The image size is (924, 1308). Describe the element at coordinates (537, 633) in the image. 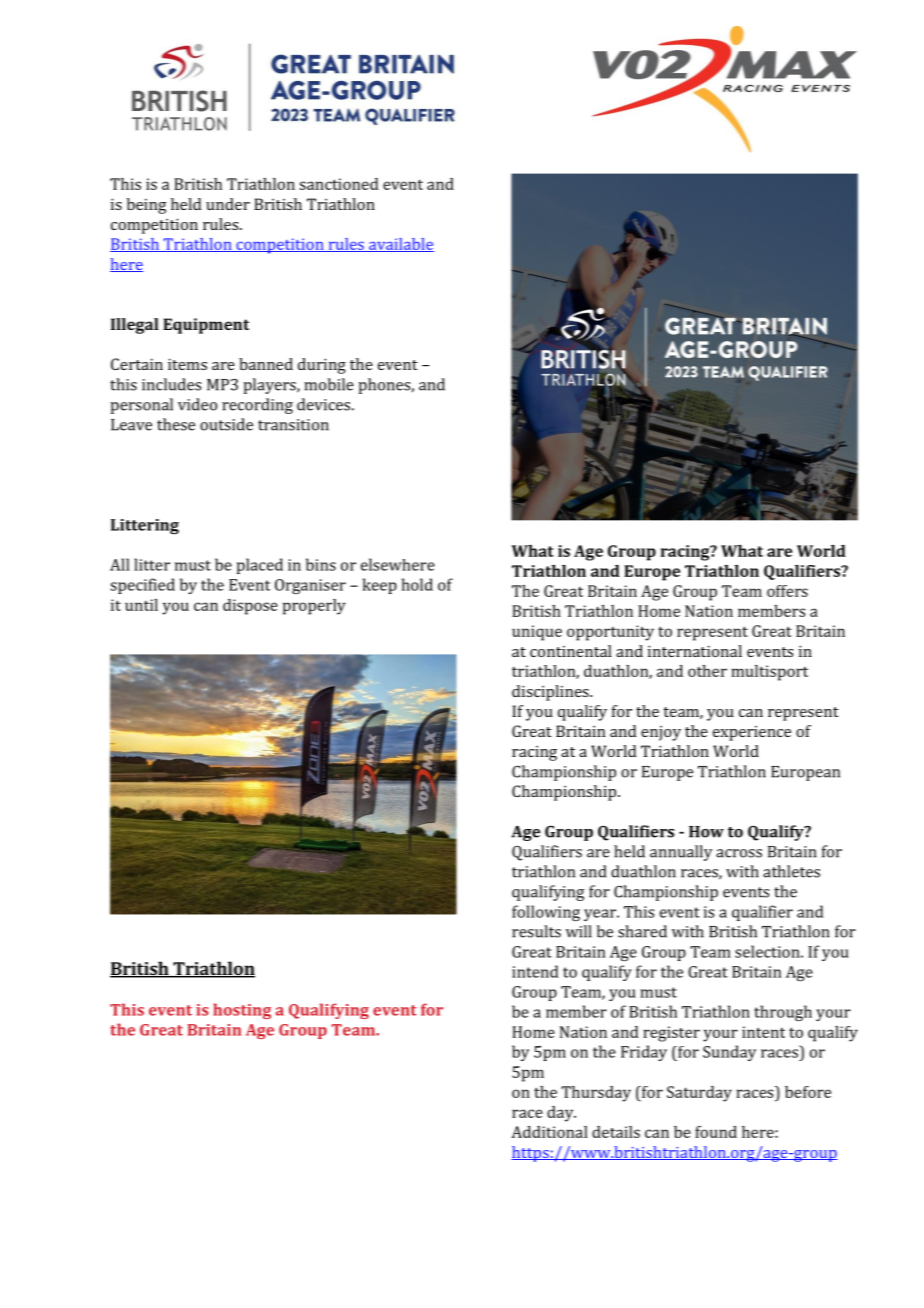

I see `unique` at that location.
